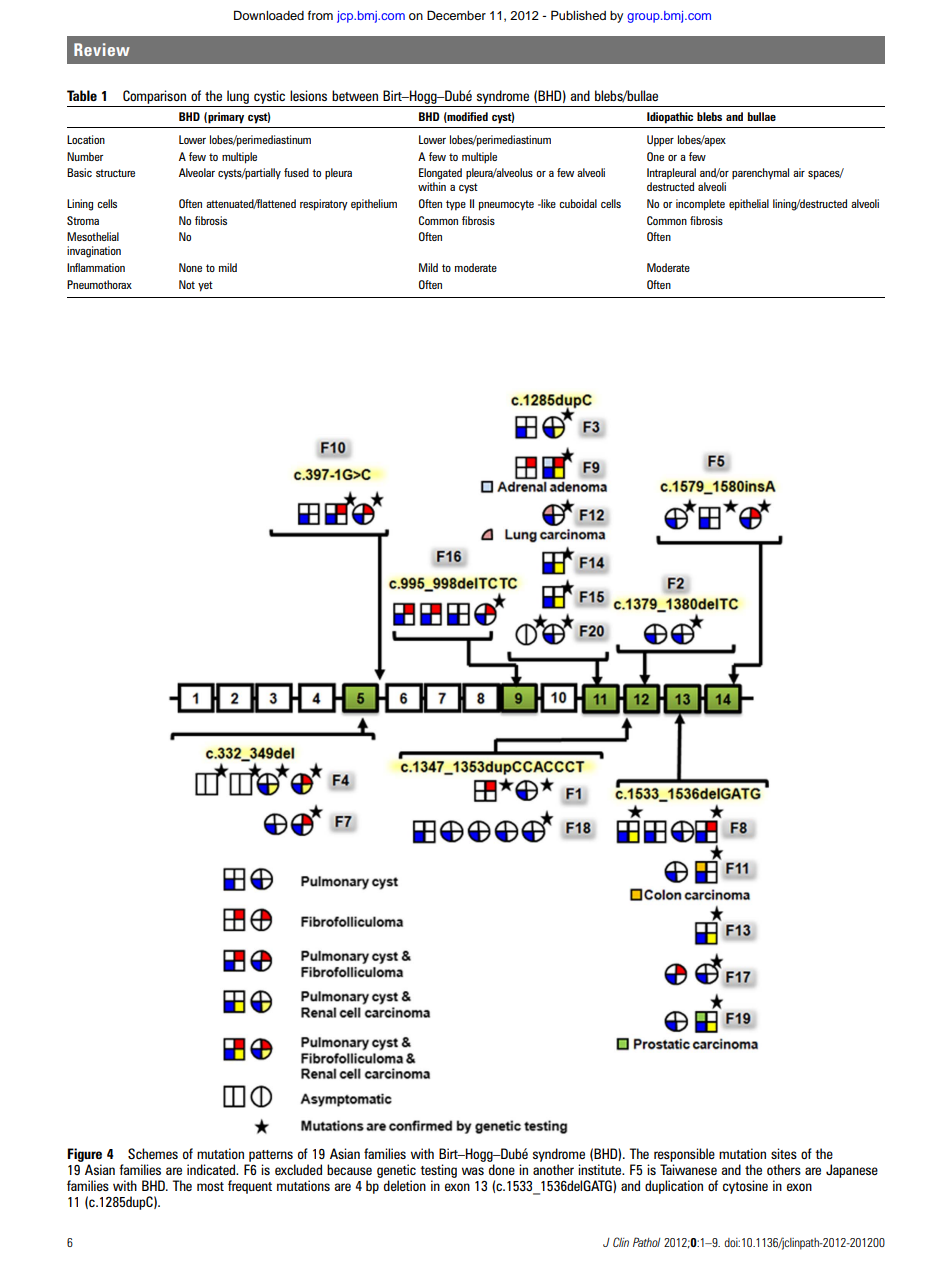 This screenshot has height=1270, width=952. I want to click on Comparison, so click(154, 97).
